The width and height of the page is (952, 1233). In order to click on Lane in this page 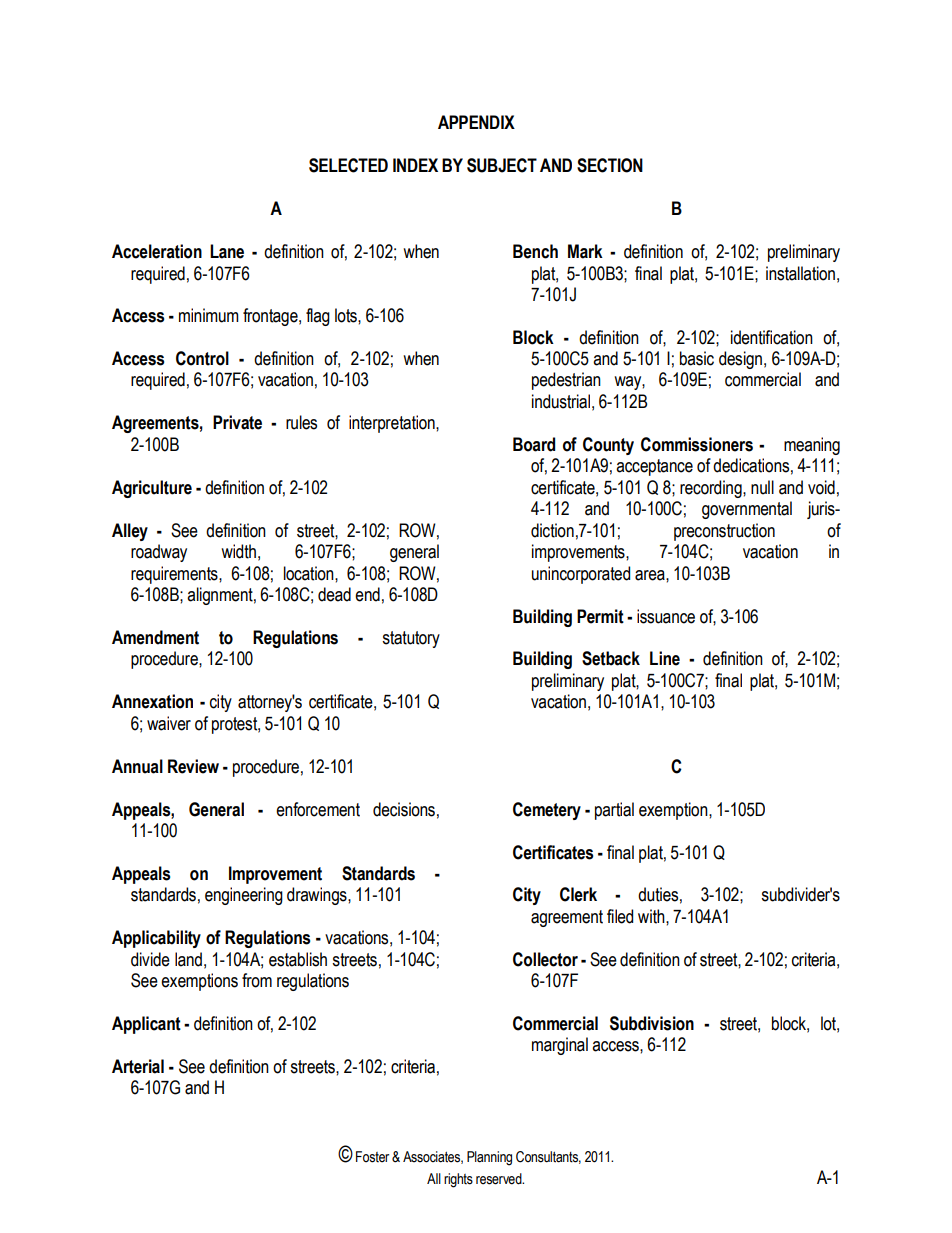, I will do `click(227, 251)`.
